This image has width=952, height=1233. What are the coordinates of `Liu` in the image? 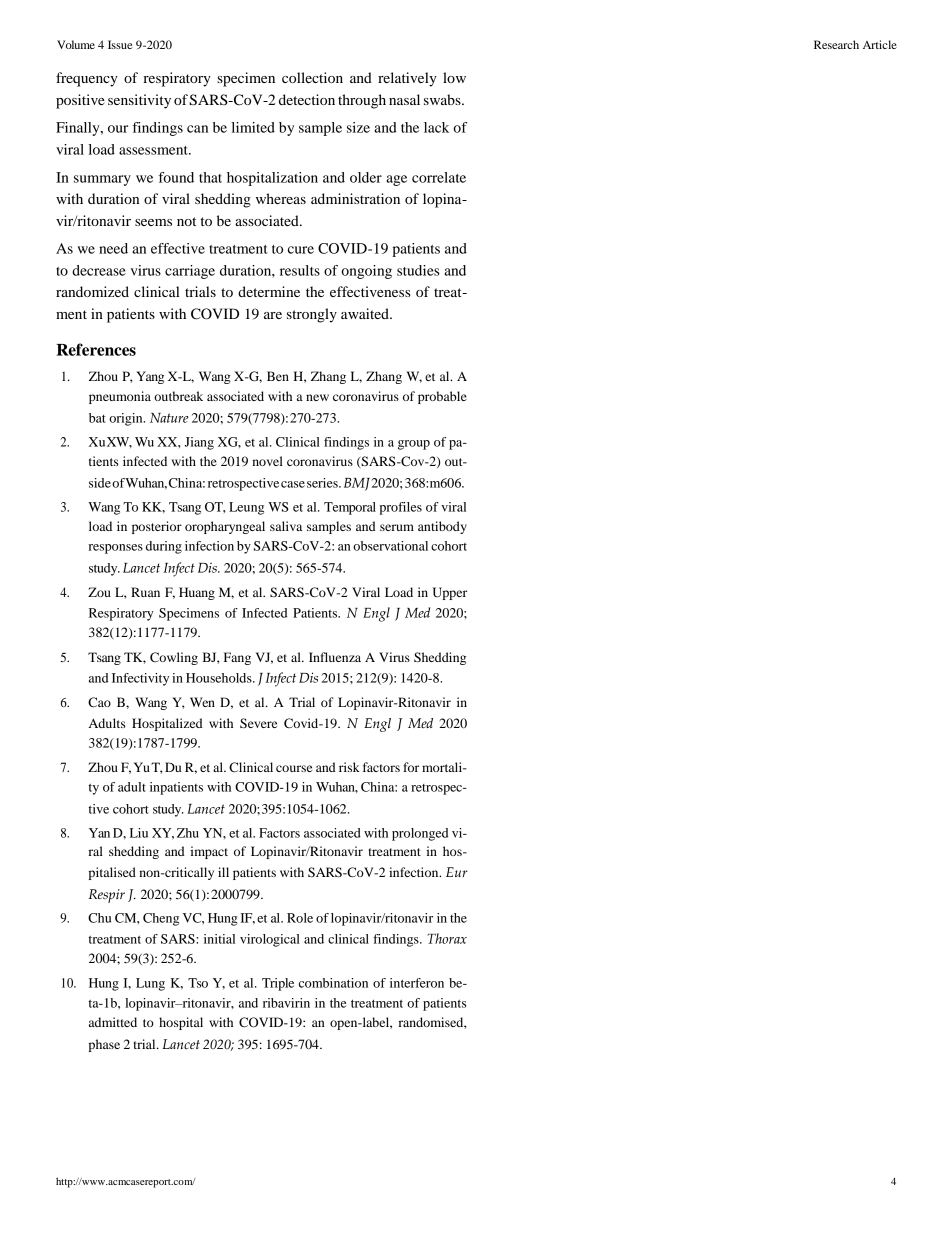 It's located at (139, 833).
